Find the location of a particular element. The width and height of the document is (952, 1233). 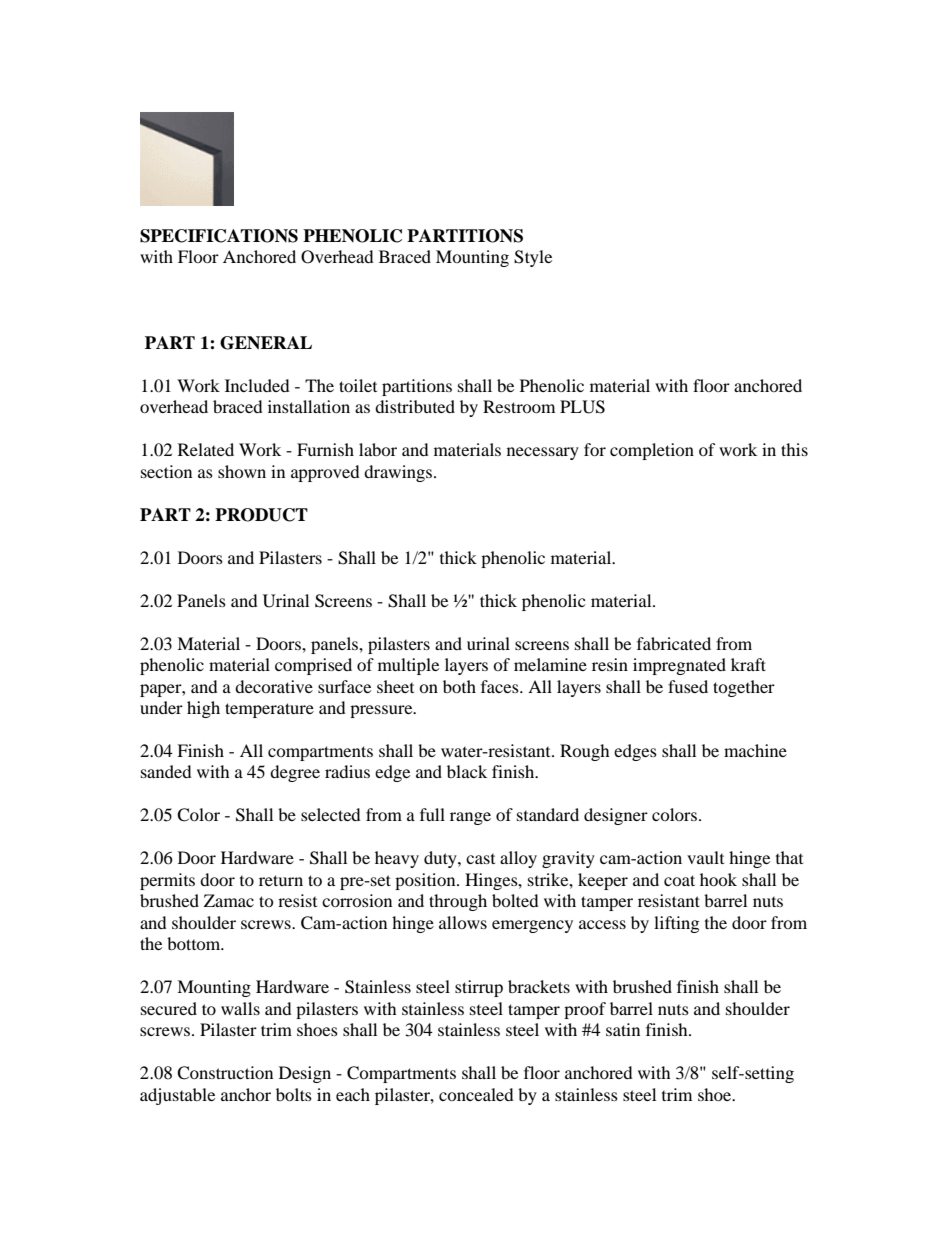

both is located at coordinates (459, 686).
